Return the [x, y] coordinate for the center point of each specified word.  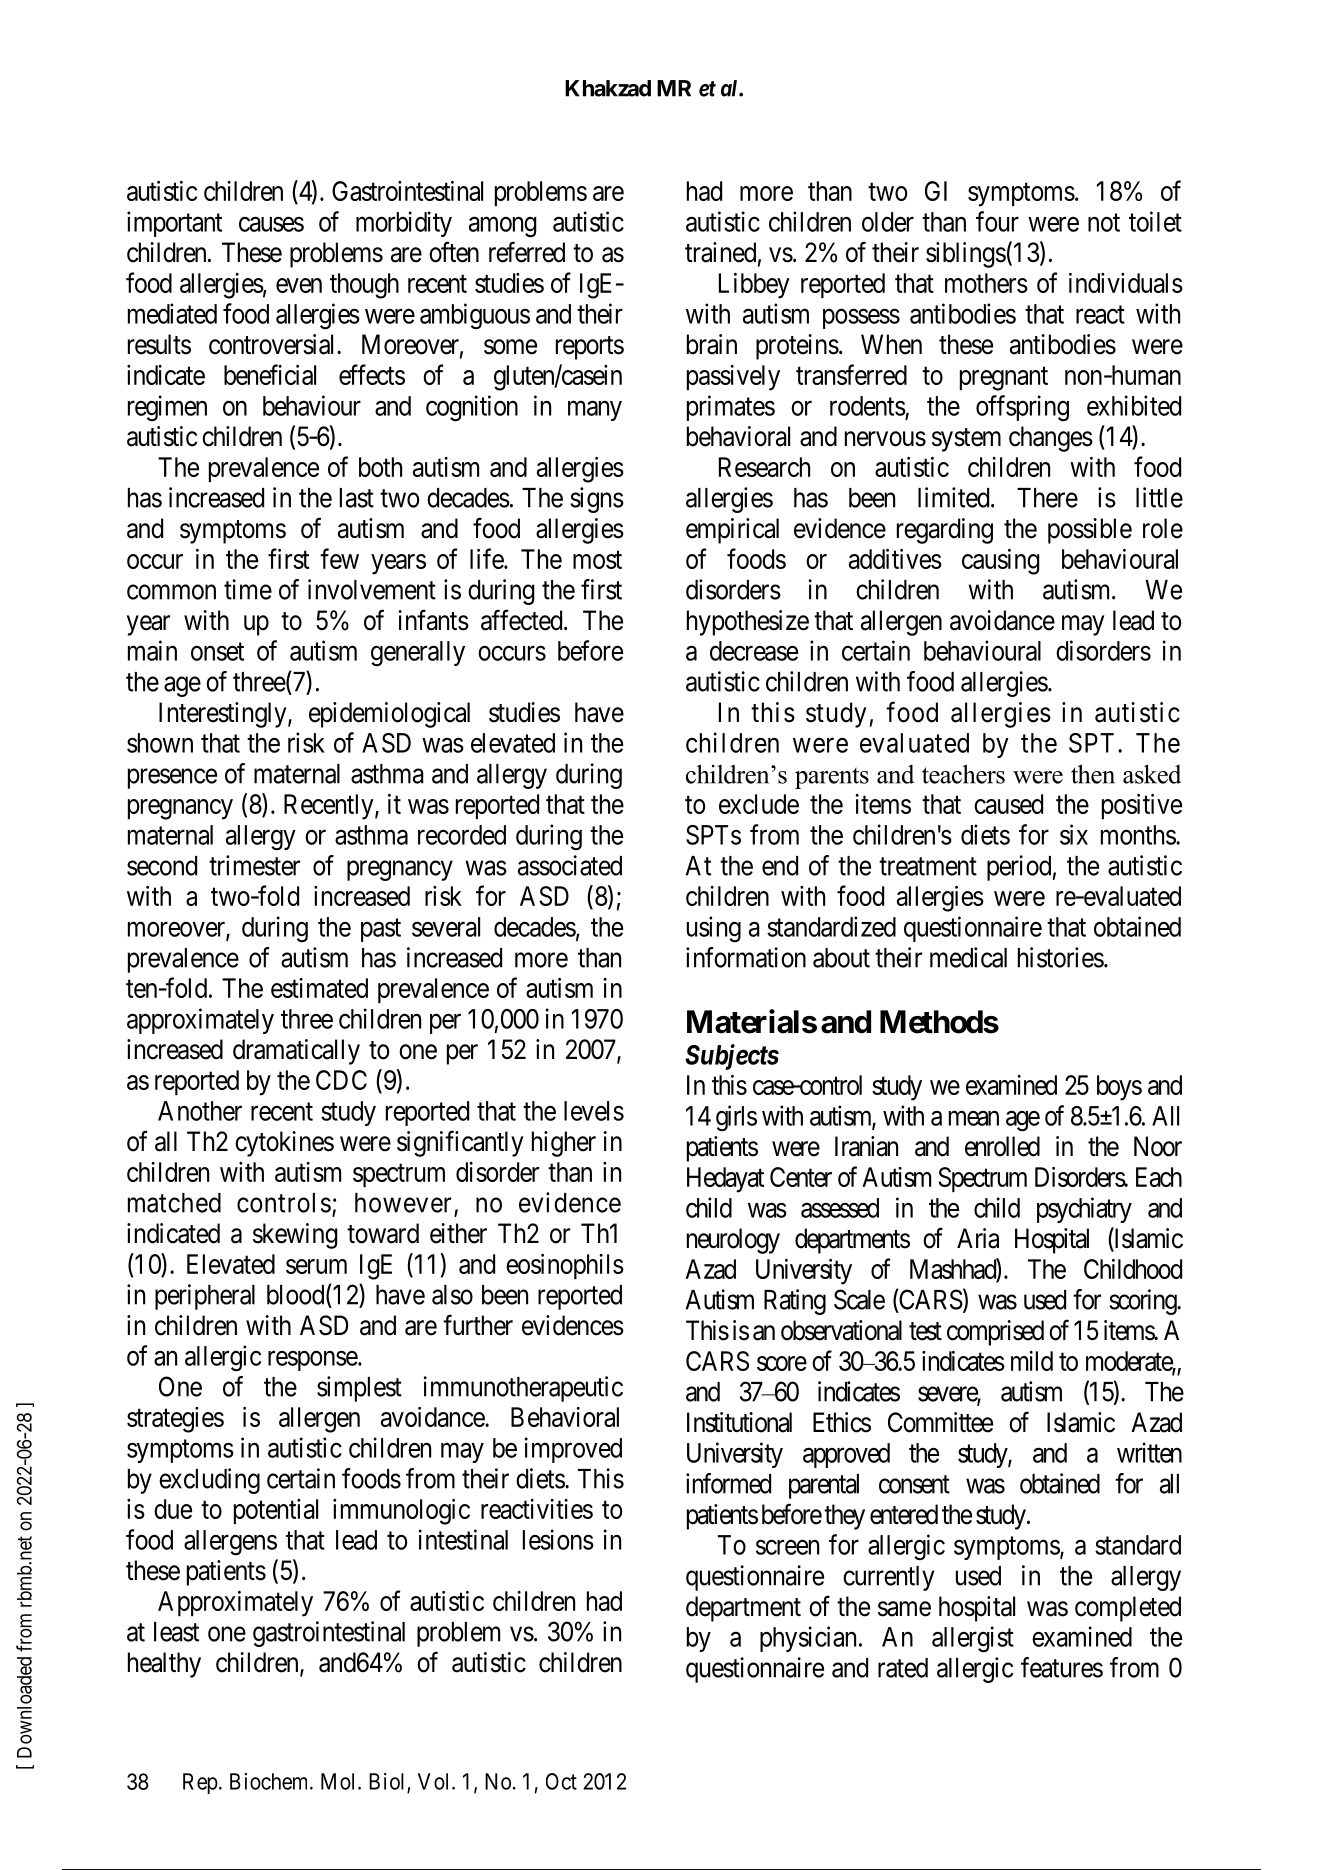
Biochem [270, 1781]
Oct [561, 1781]
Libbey [754, 286]
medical [968, 957]
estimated [319, 988]
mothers [986, 283]
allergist [973, 1639]
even [299, 285]
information [746, 957]
